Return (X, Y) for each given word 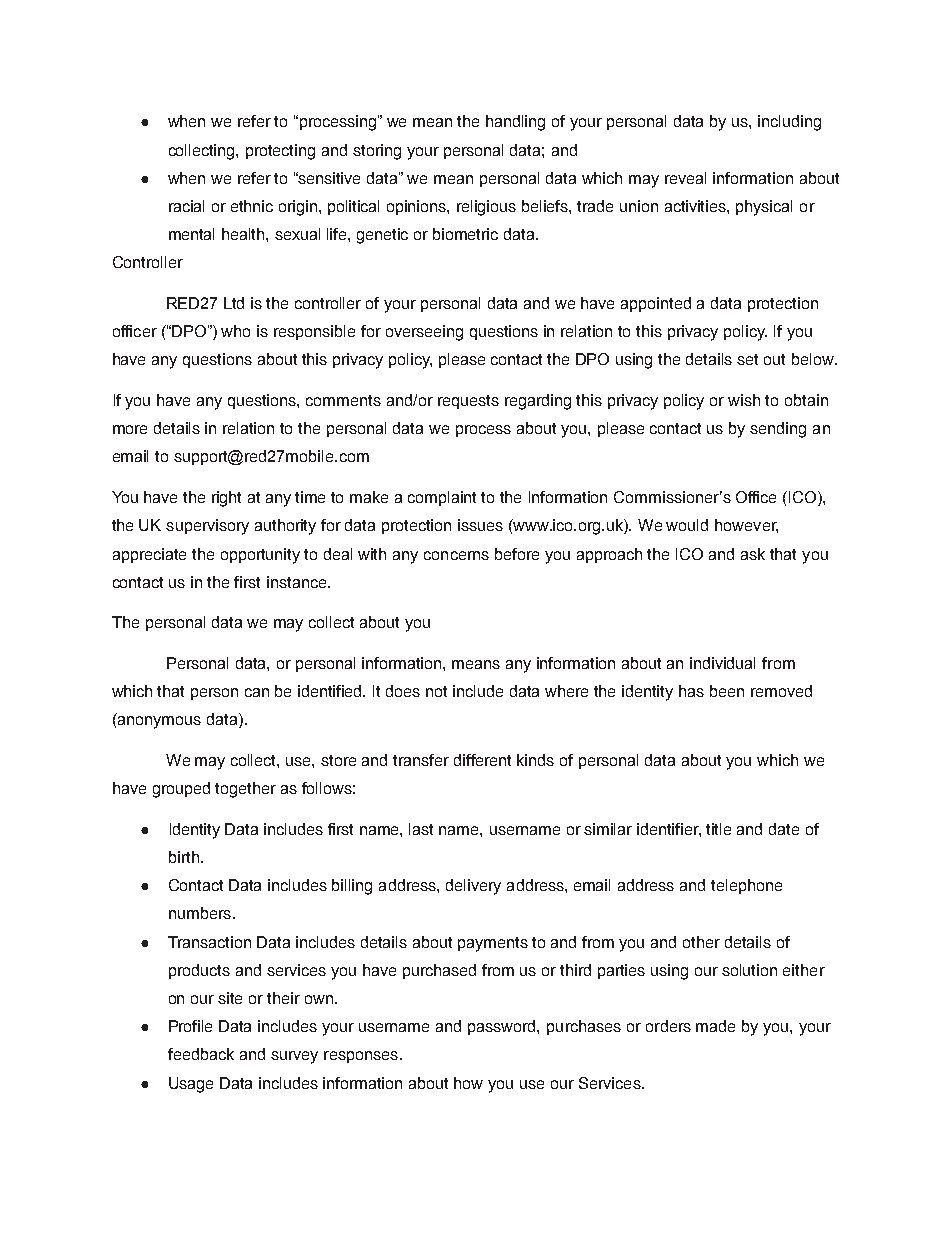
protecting (280, 152)
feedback (201, 1054)
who (235, 331)
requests (468, 402)
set (747, 359)
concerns (456, 555)
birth (184, 857)
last (421, 829)
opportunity (260, 556)
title (718, 829)
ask (753, 554)
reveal (685, 178)
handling (515, 123)
